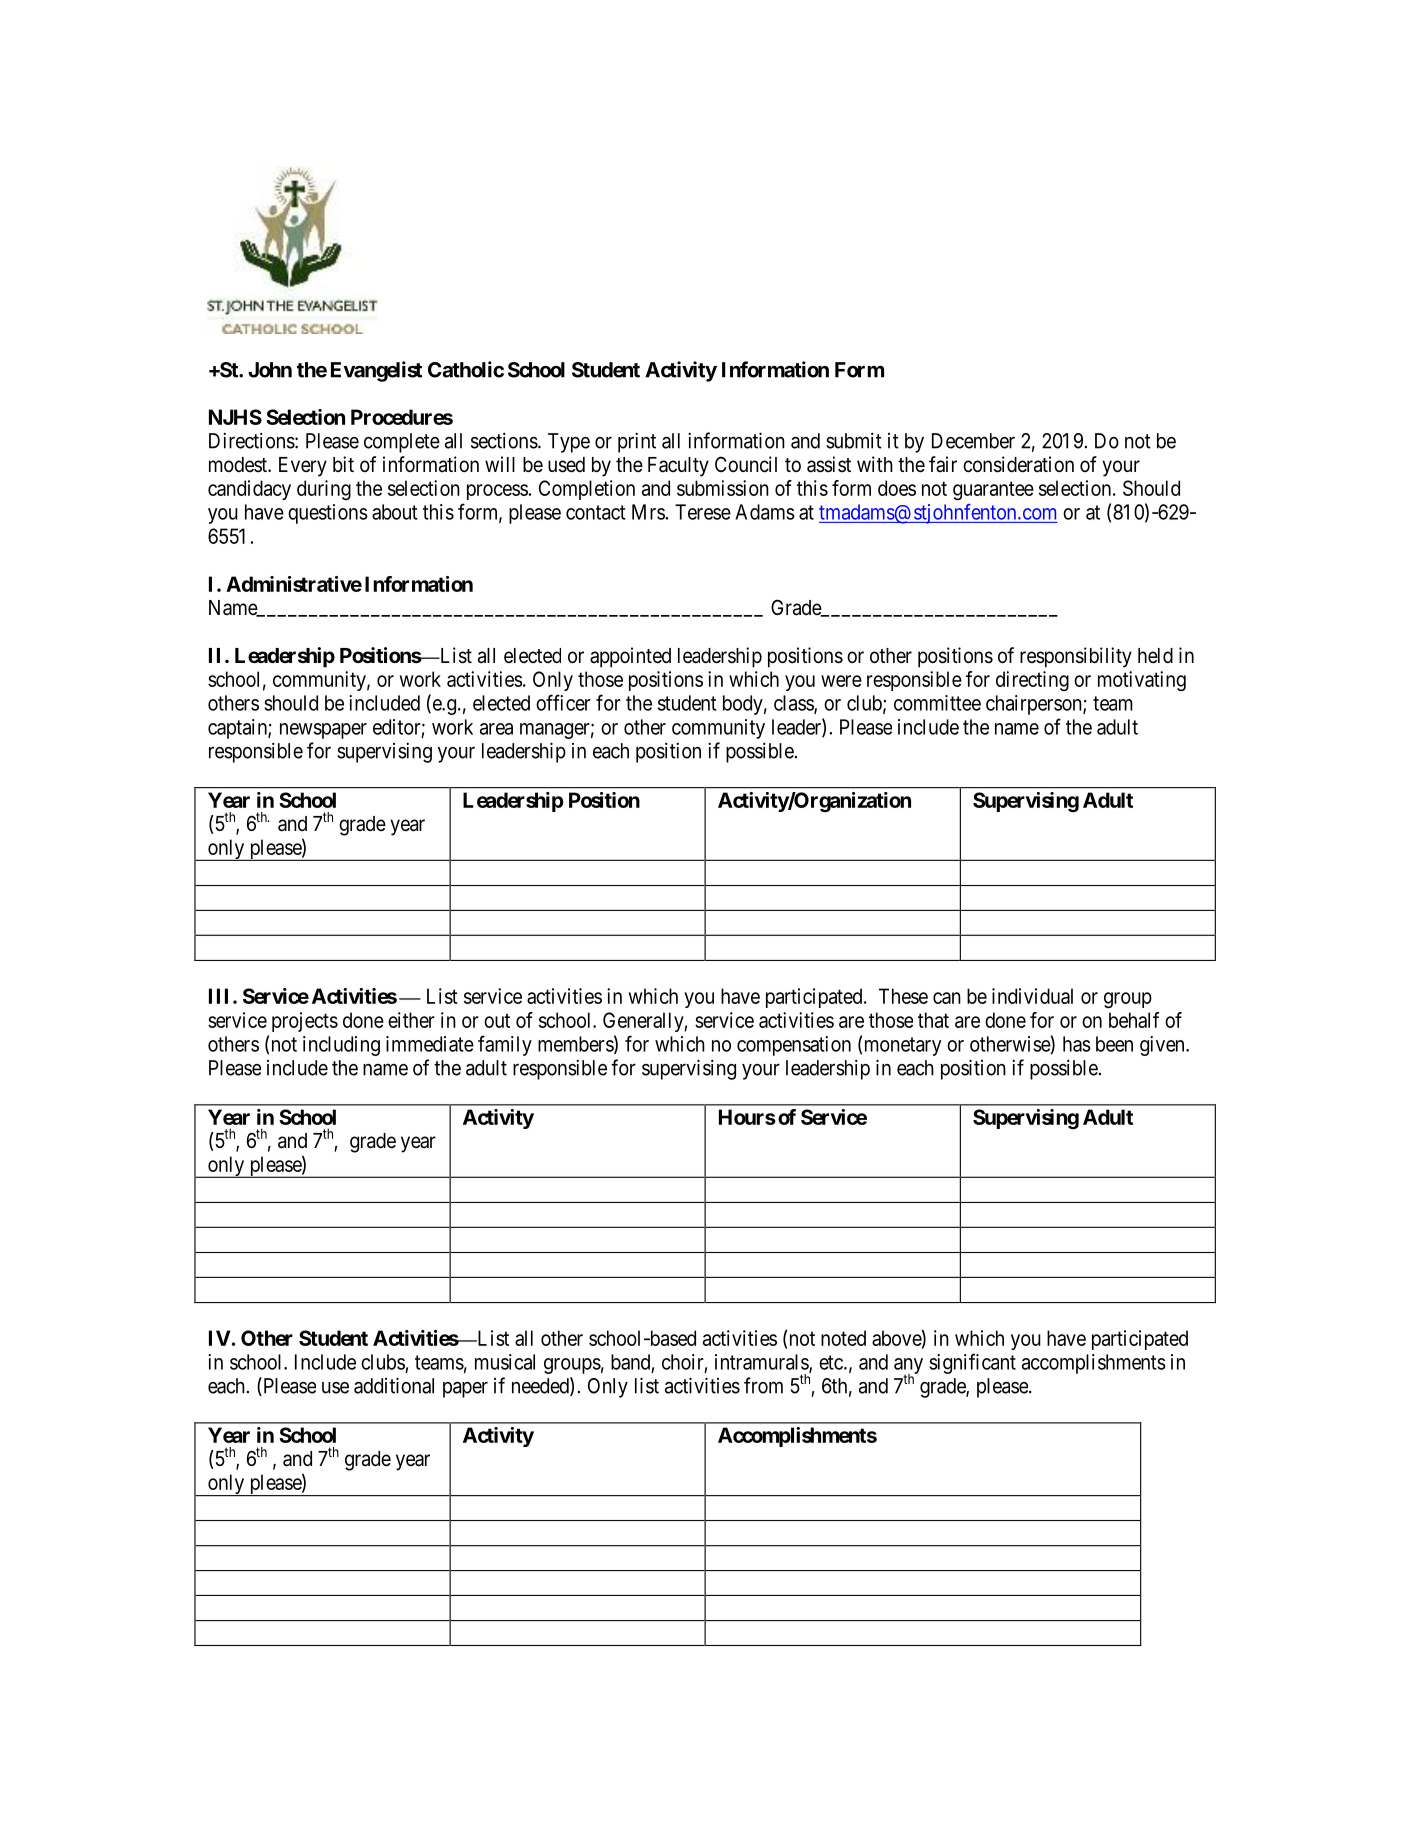  I want to click on consideration, so click(1018, 464).
